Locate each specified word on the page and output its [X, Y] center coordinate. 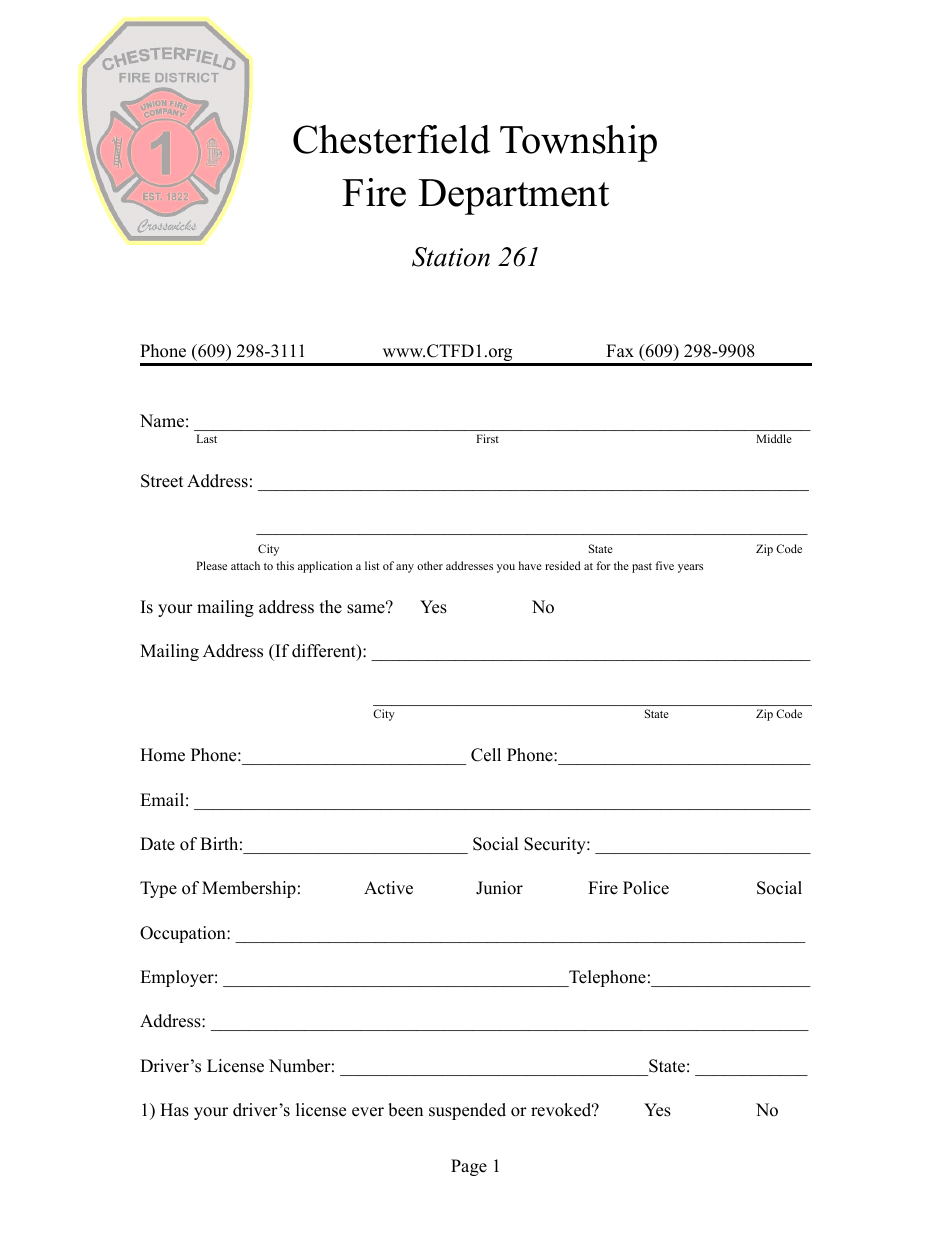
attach [245, 565]
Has [174, 1110]
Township [578, 143]
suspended [467, 1111]
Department [513, 197]
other [430, 565]
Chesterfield [391, 139]
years [690, 568]
